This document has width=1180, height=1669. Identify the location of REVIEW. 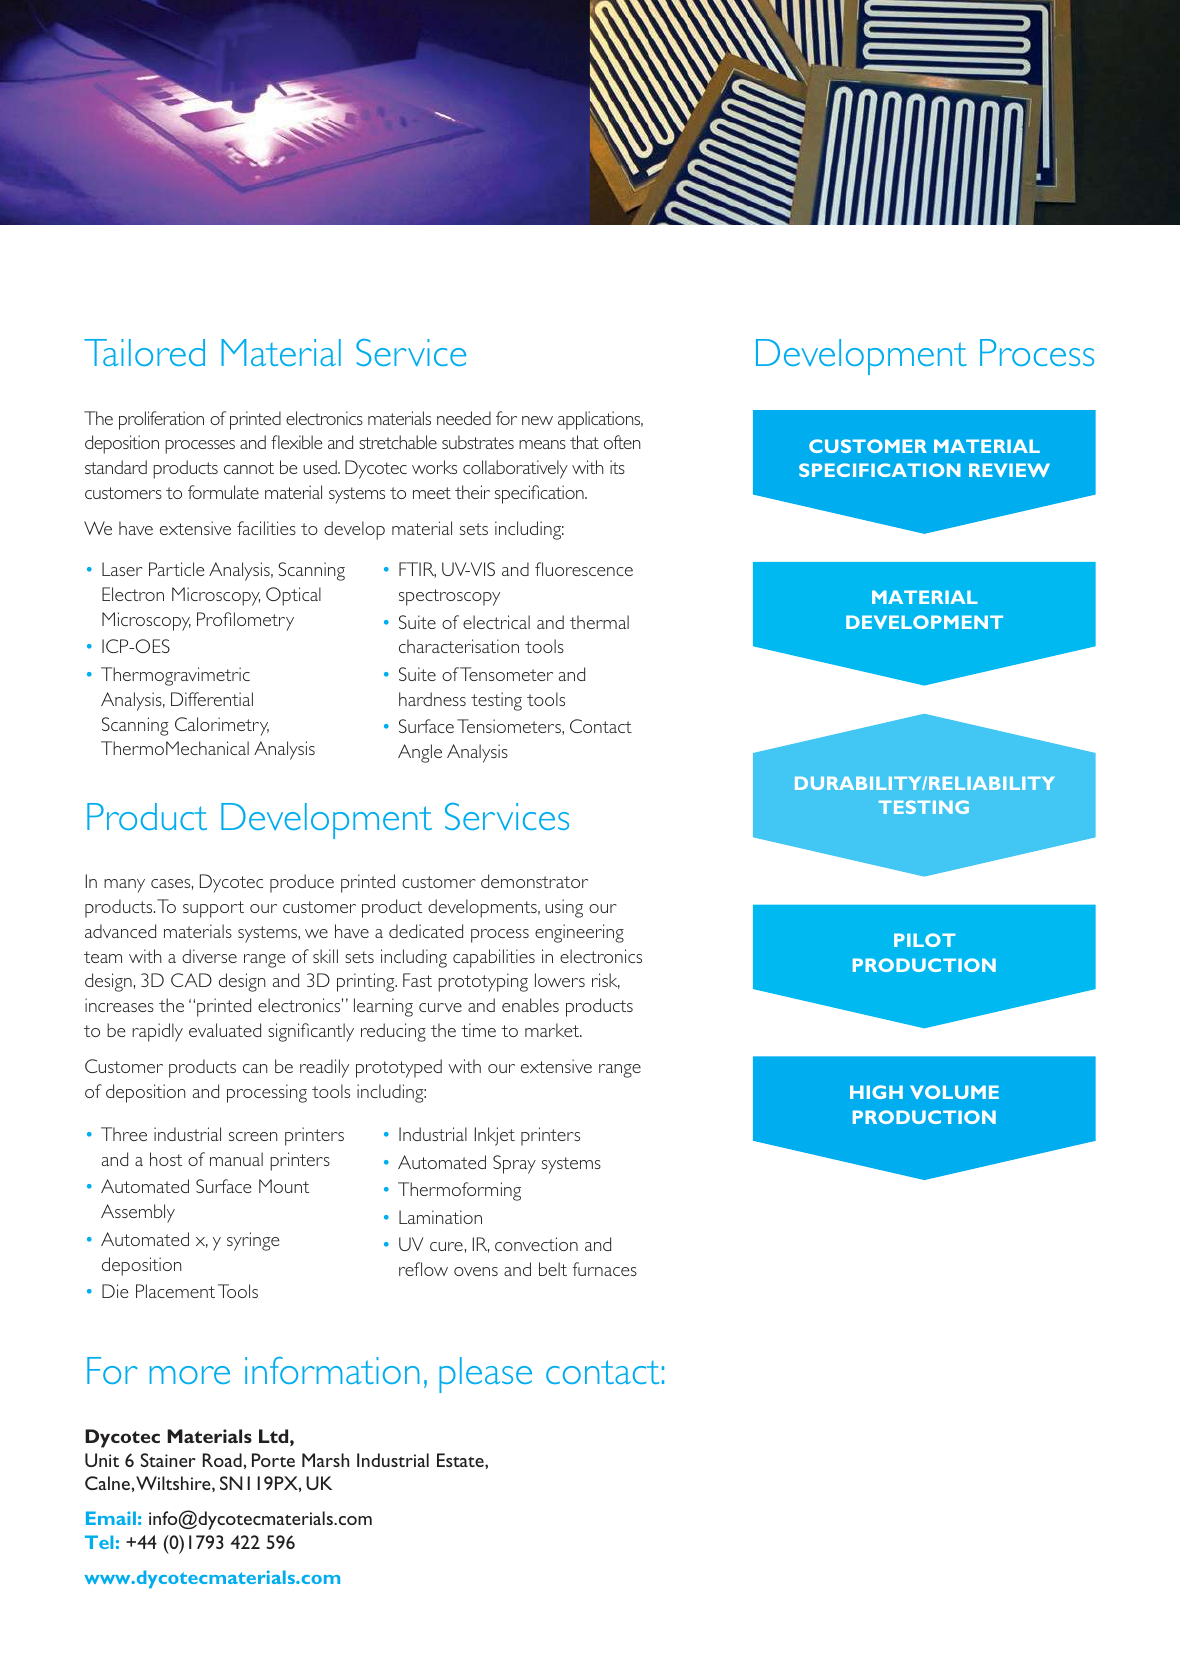
(1009, 470).
